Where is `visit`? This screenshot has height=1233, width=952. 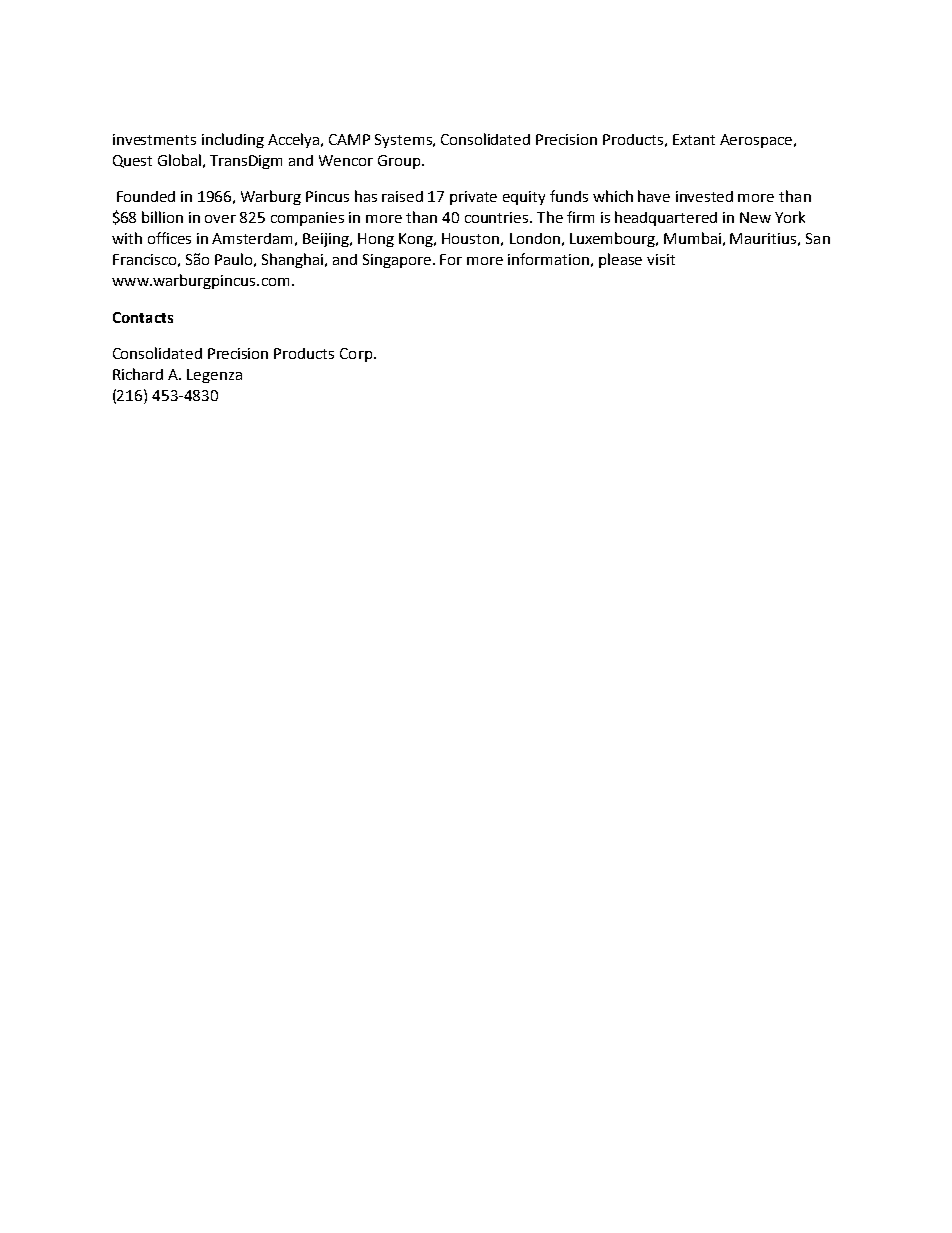
visit is located at coordinates (661, 259).
